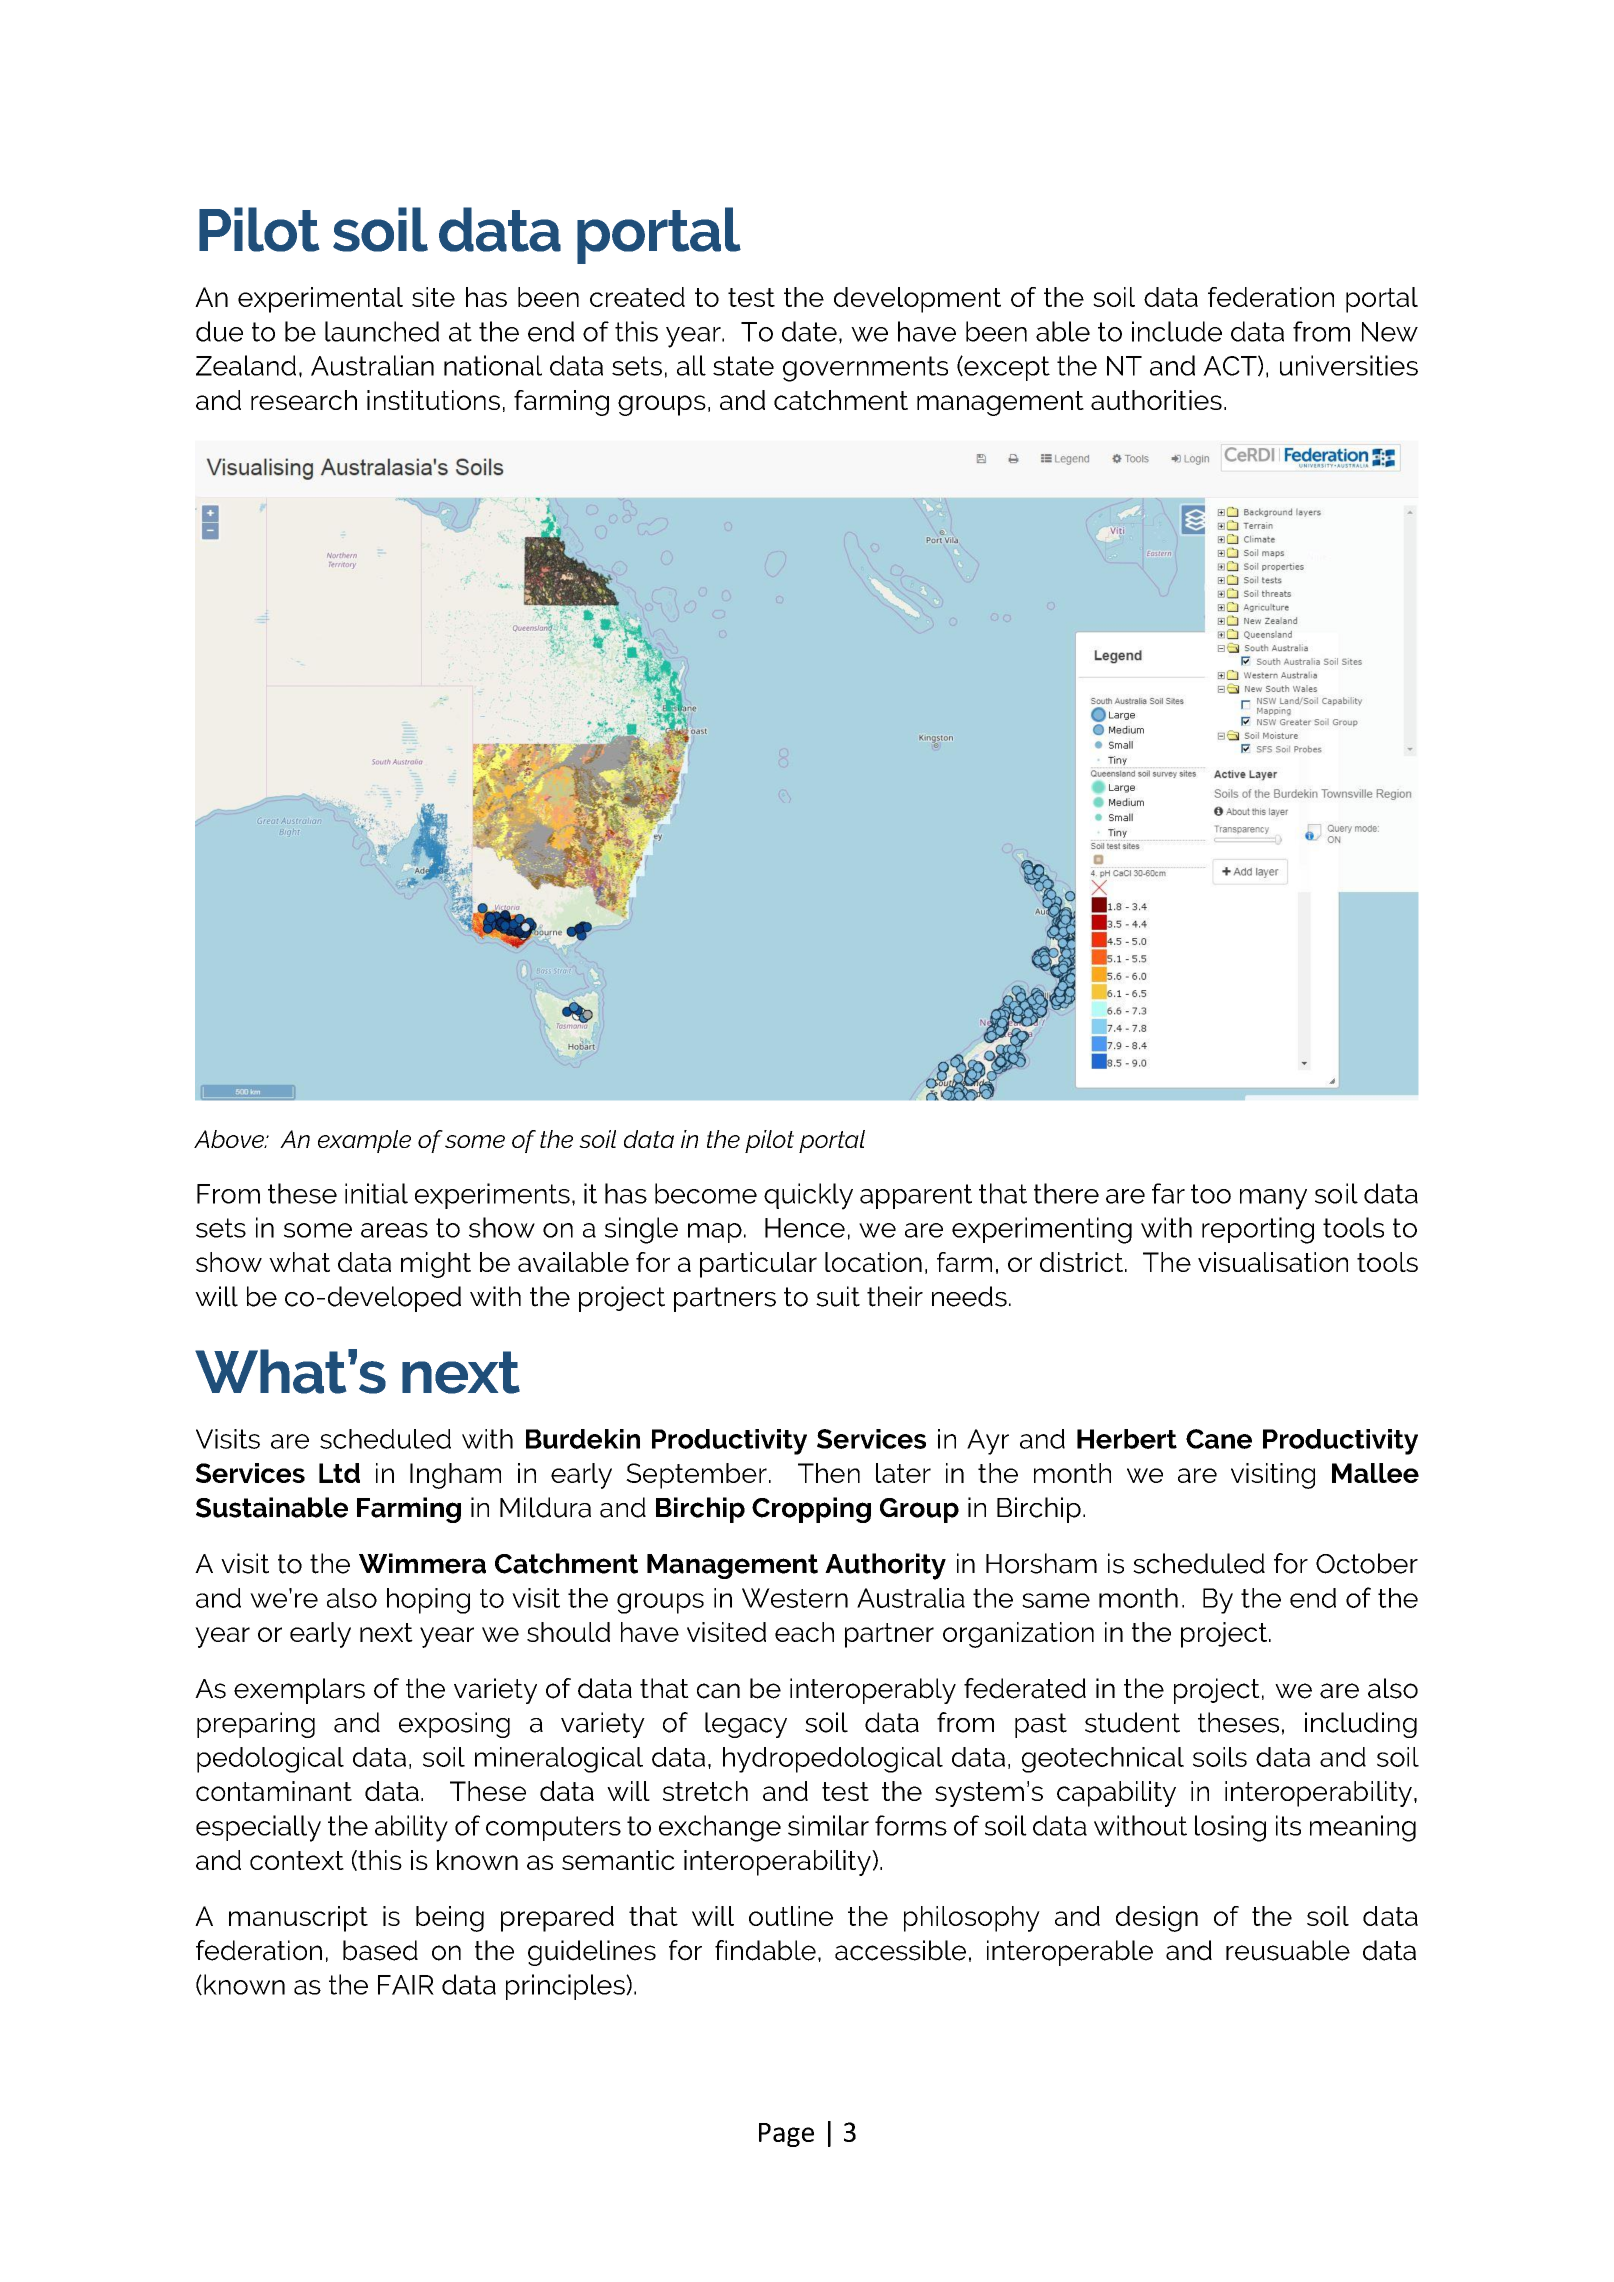 This screenshot has height=2282, width=1614. Describe the element at coordinates (829, 1473) in the screenshot. I see `Then` at that location.
